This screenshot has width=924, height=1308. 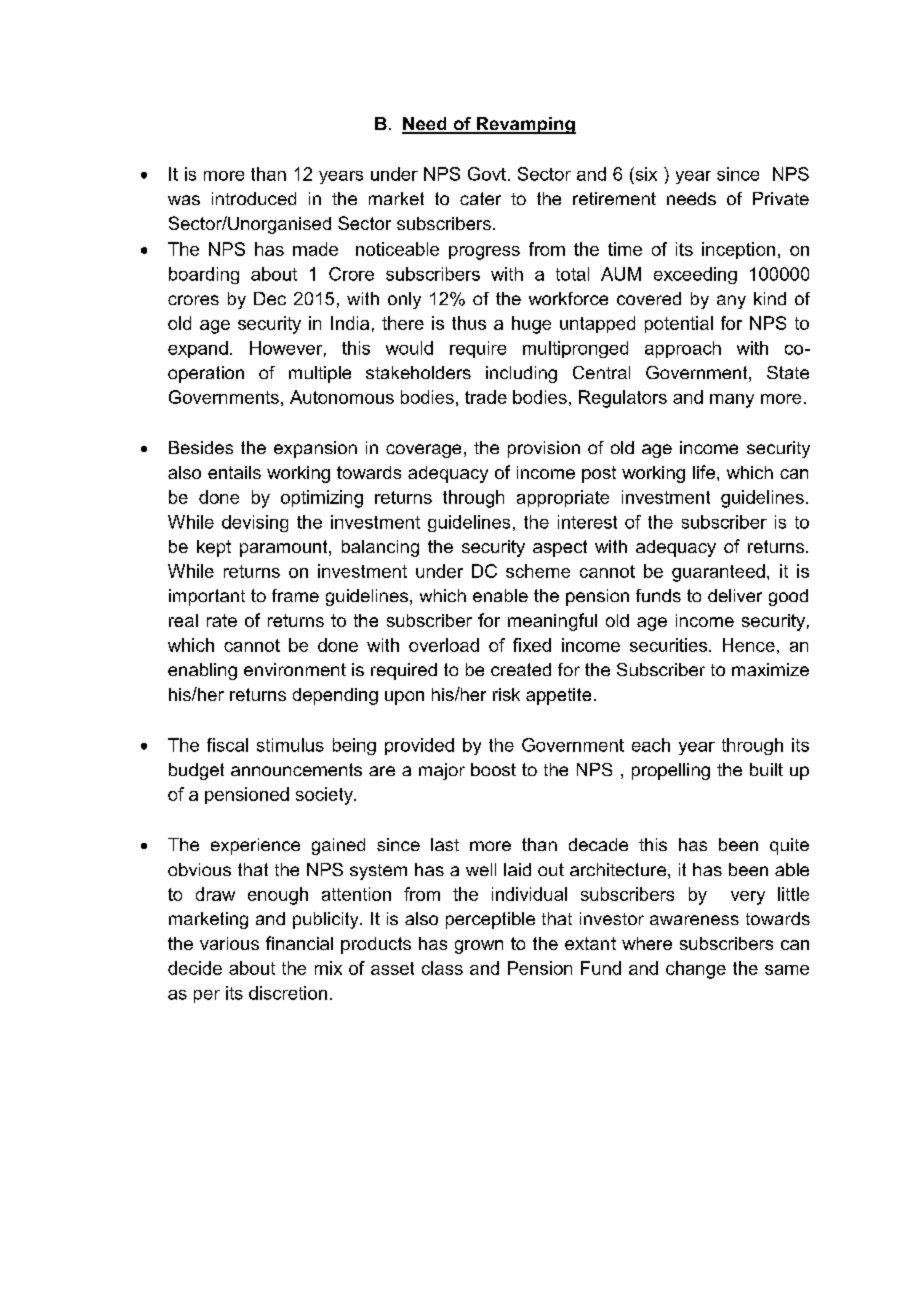 What do you see at coordinates (285, 548) in the screenshot?
I see `paramount` at bounding box center [285, 548].
